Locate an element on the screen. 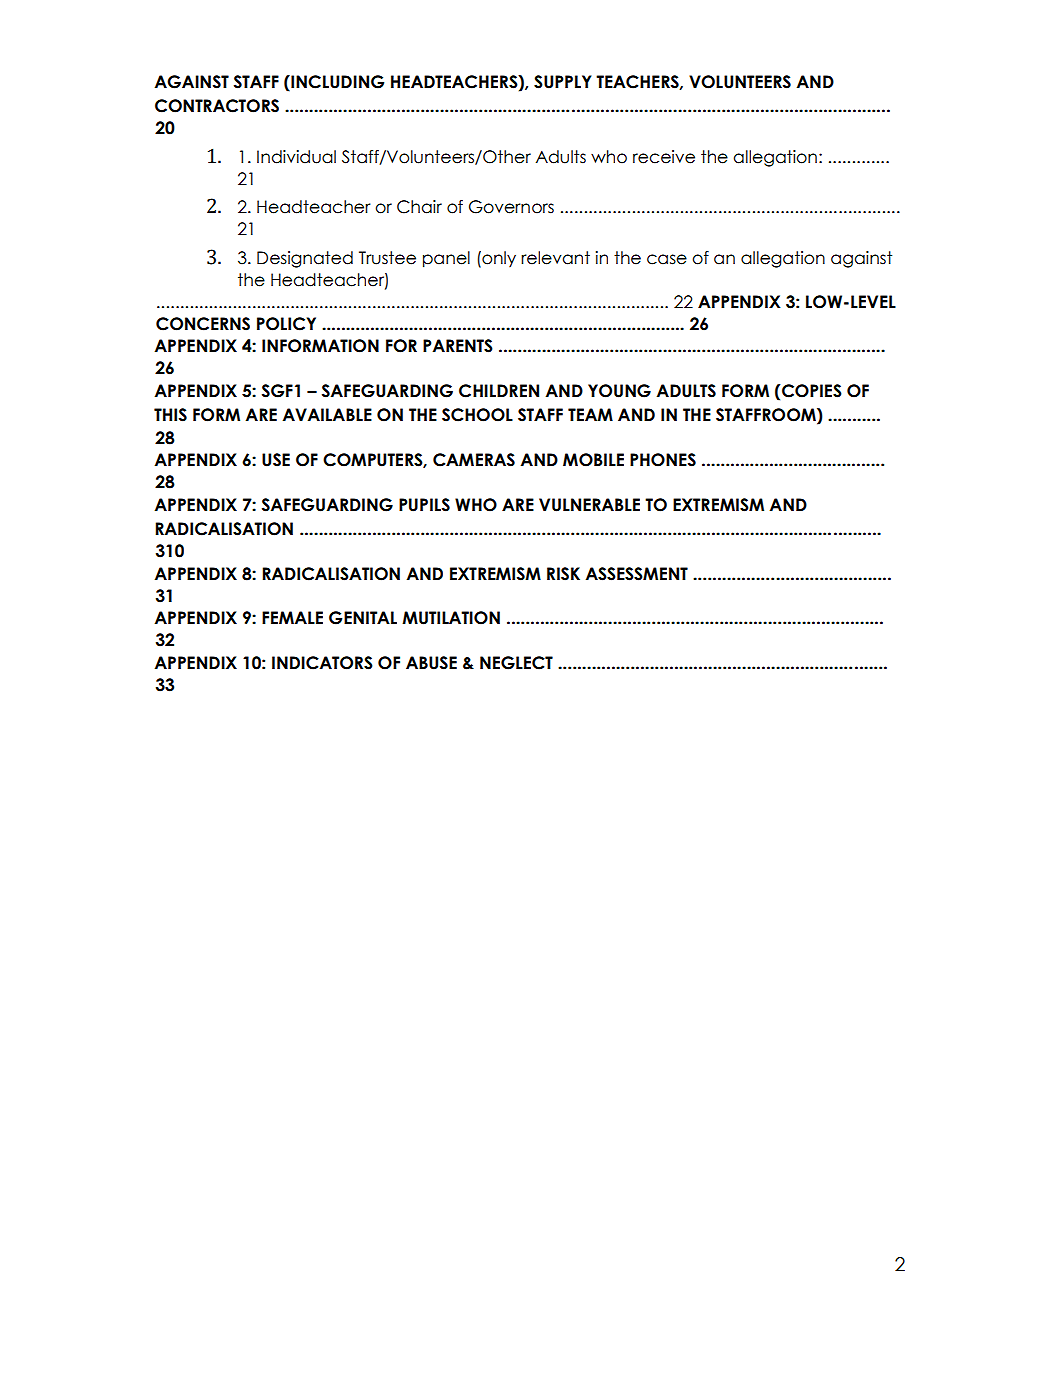 The width and height of the screenshot is (1061, 1373). Designated is located at coordinates (305, 259).
